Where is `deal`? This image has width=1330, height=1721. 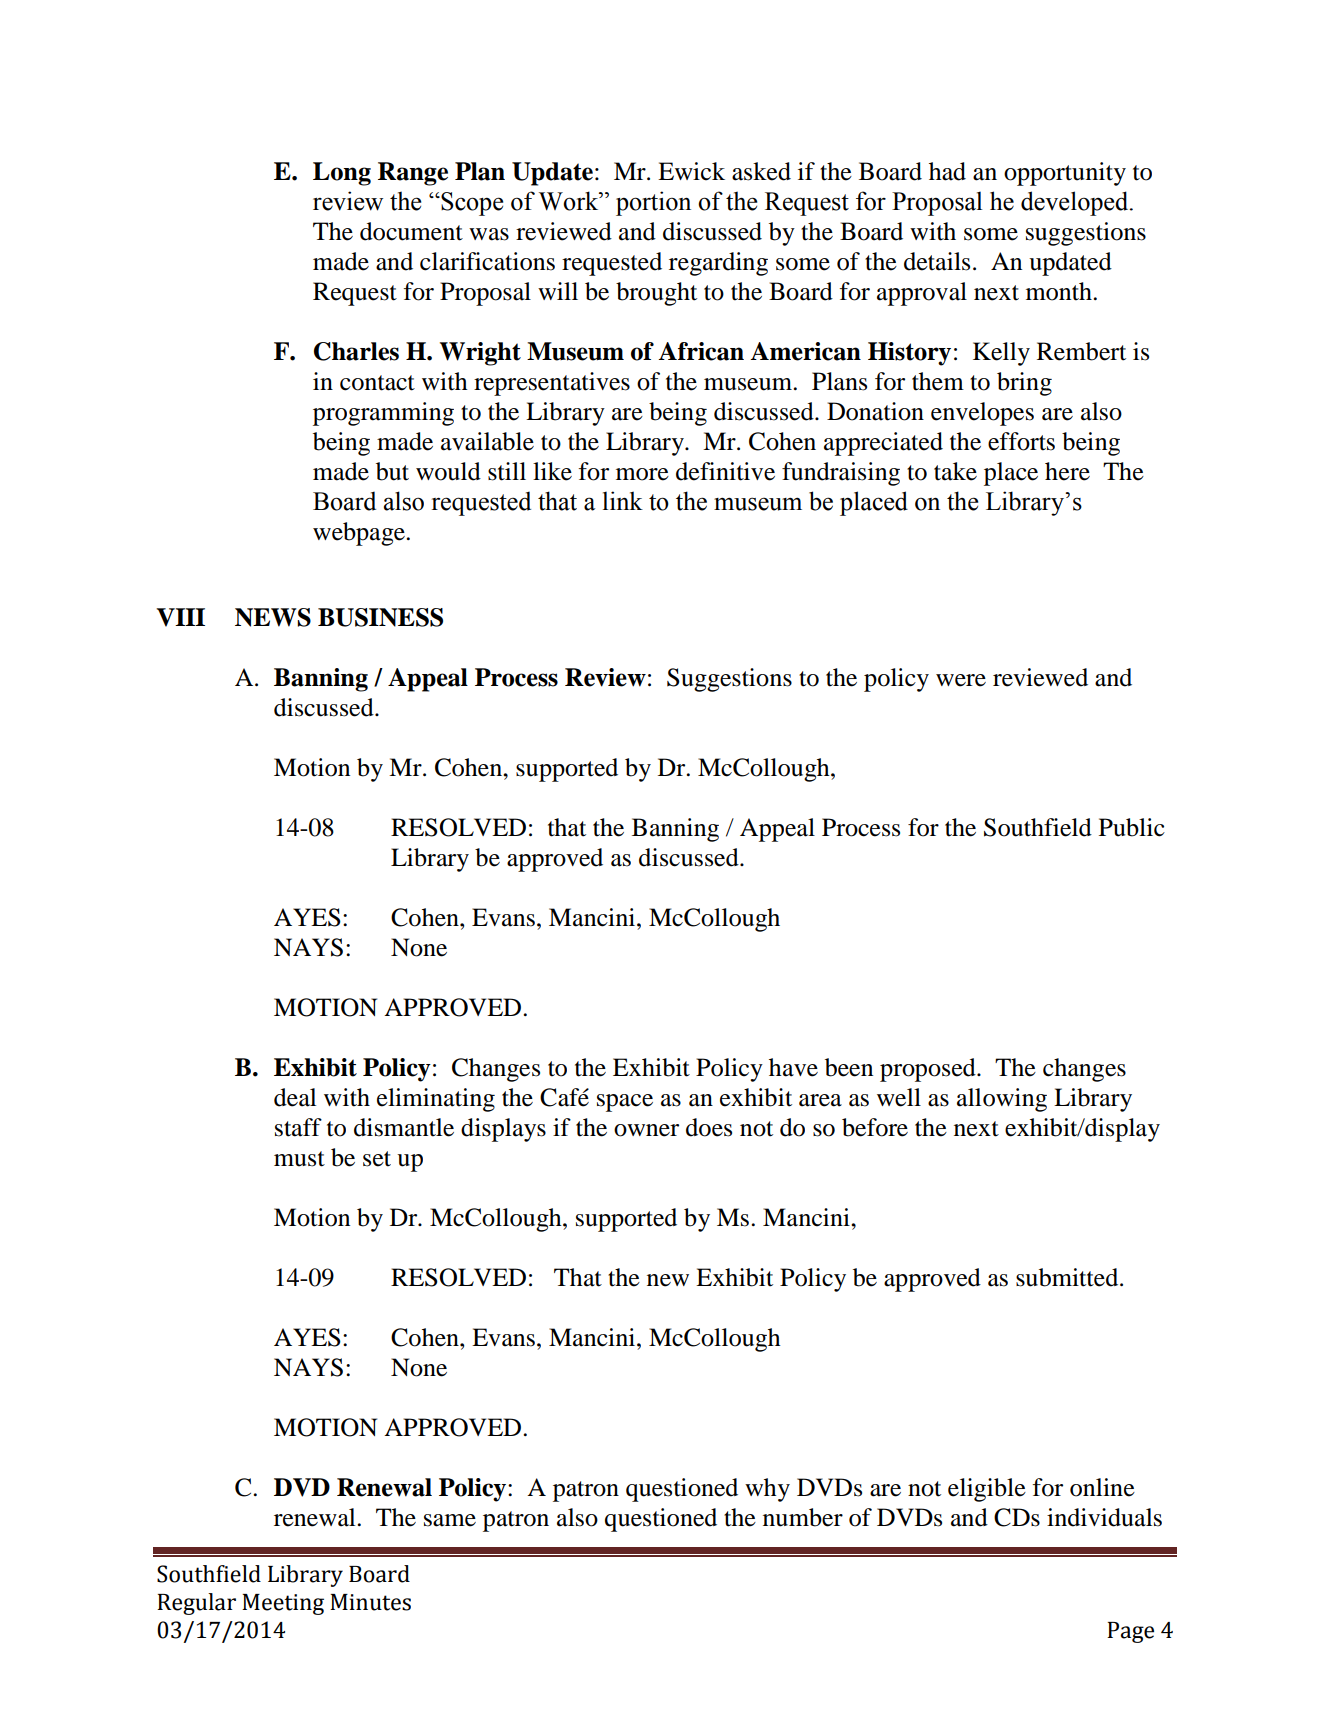
deal is located at coordinates (295, 1097).
